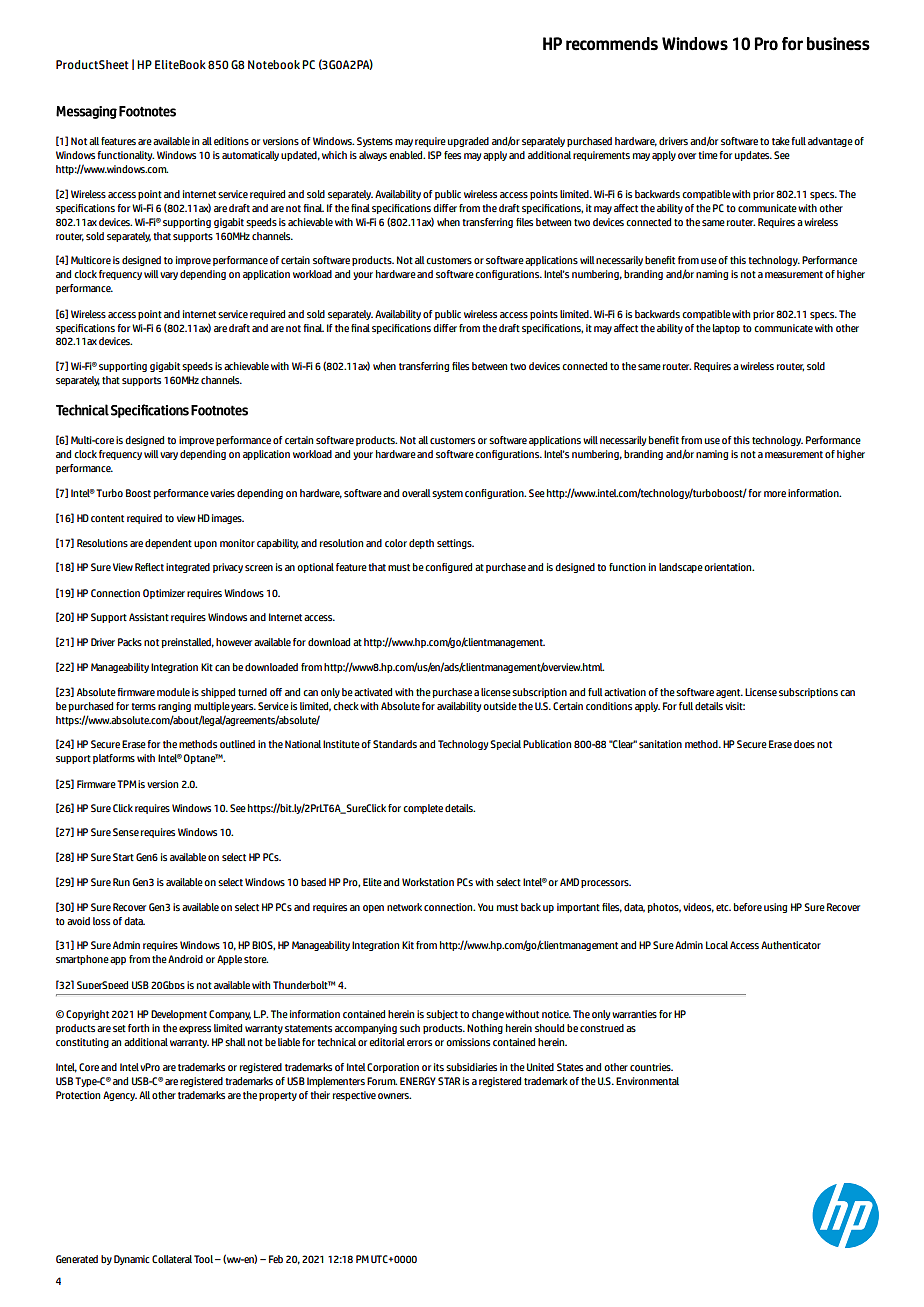  I want to click on does, so click(804, 744).
